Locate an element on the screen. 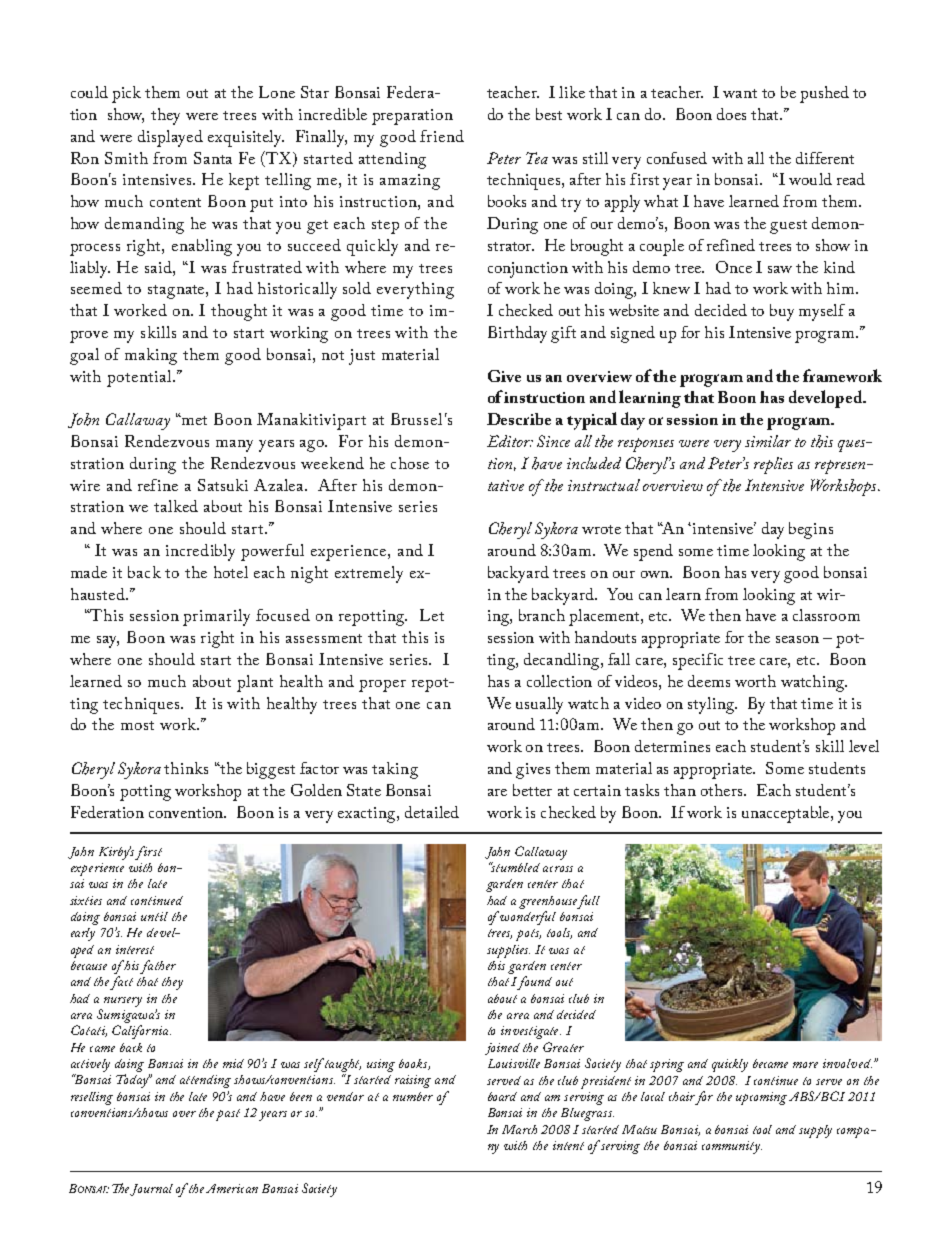  potential is located at coordinates (140, 378).
